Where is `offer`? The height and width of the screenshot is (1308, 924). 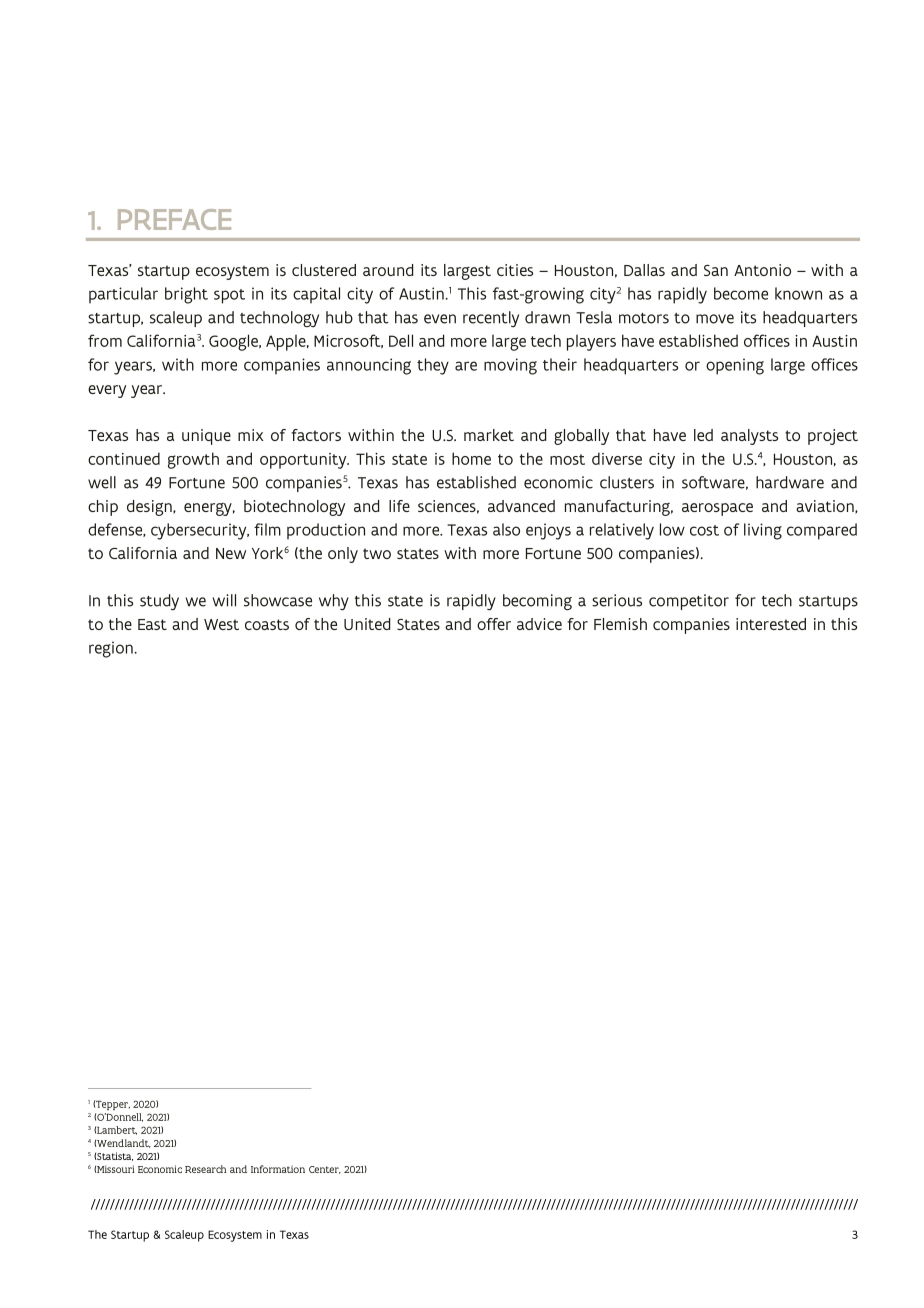
offer is located at coordinates (494, 624).
